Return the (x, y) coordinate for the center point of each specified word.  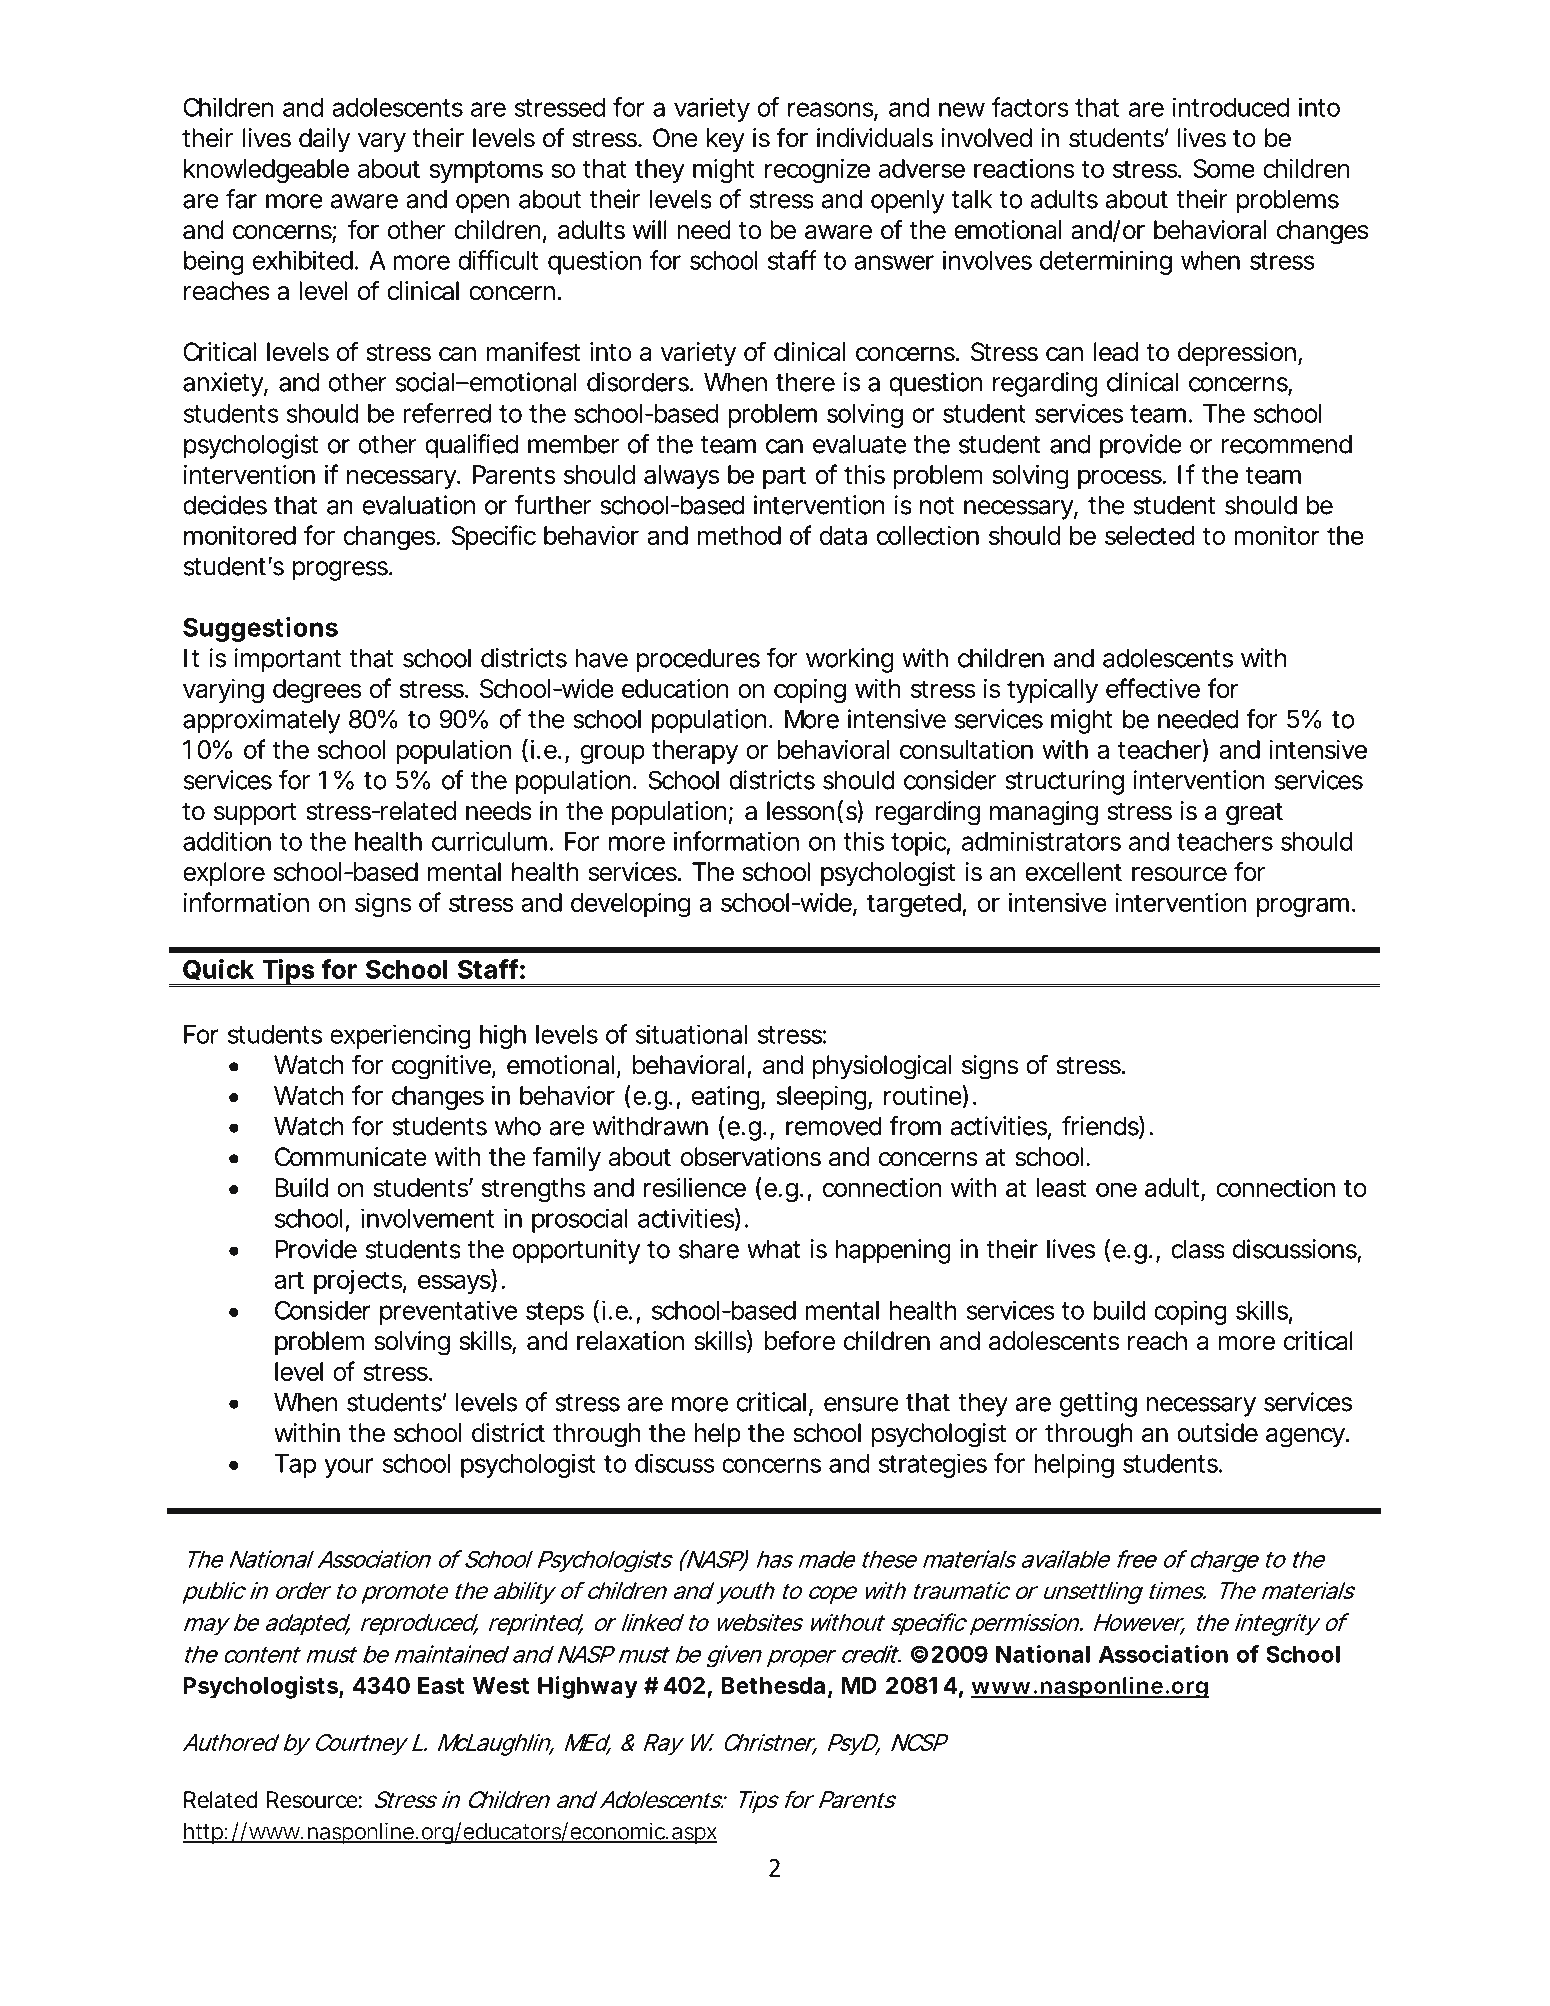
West (501, 1685)
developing (630, 905)
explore (224, 874)
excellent (1073, 872)
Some (1224, 168)
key (726, 140)
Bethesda (773, 1685)
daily (324, 140)
